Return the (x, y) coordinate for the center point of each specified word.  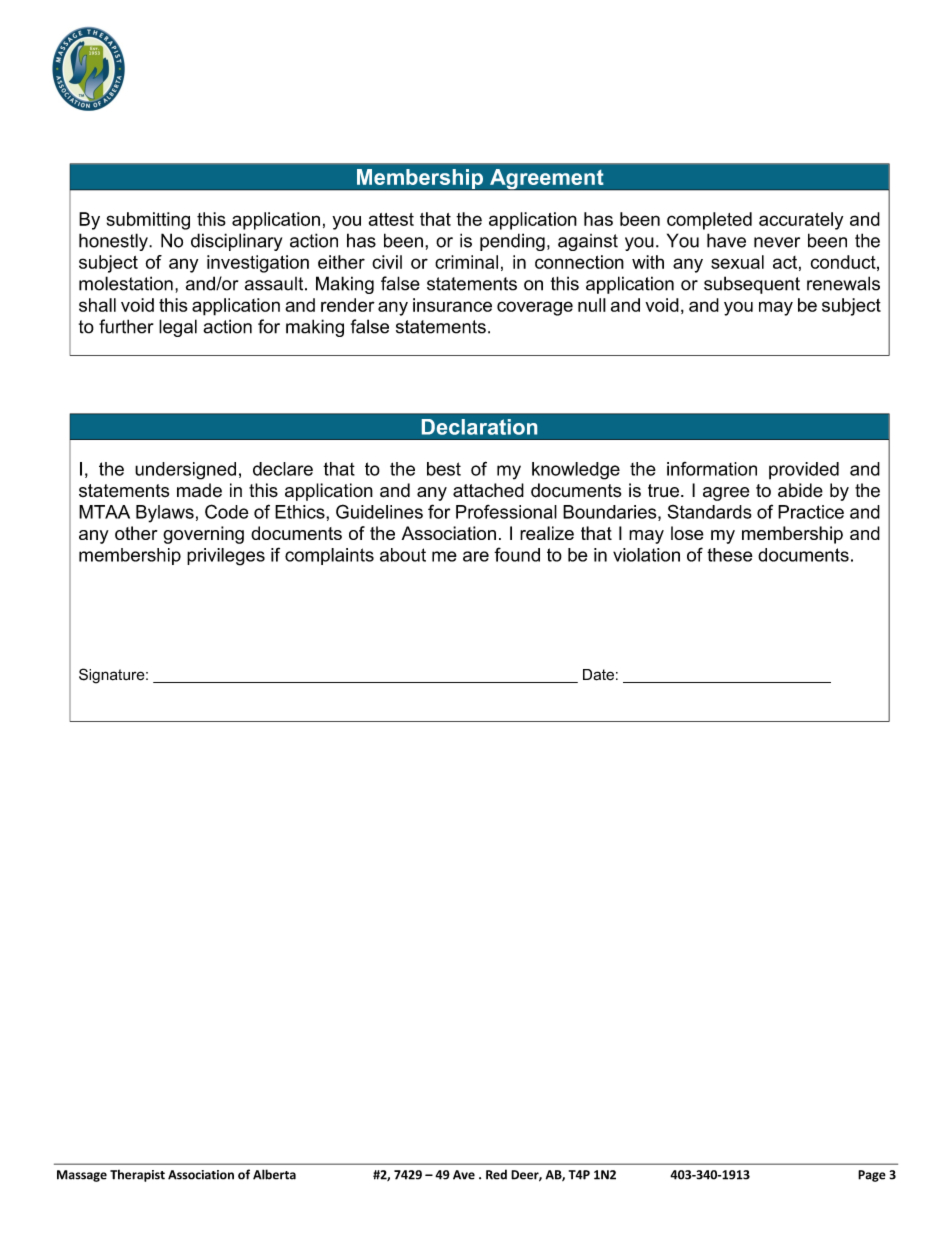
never (777, 242)
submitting (148, 221)
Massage (82, 1176)
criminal (466, 262)
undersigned (185, 471)
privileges (226, 557)
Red (496, 1174)
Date (598, 675)
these (730, 555)
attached (488, 490)
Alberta (274, 1174)
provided (804, 471)
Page (872, 1176)
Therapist (137, 1176)
